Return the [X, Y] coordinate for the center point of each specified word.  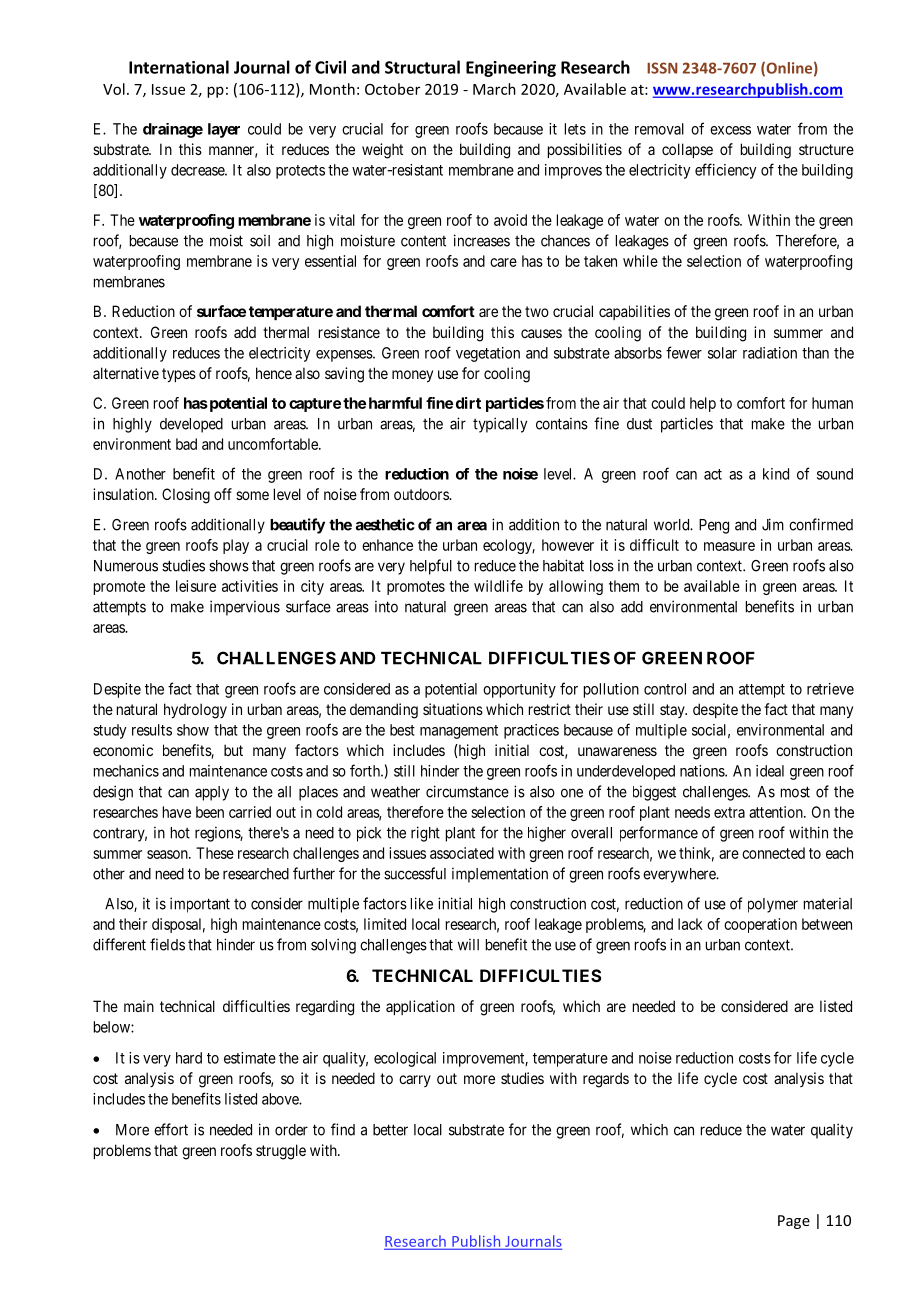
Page [794, 1222]
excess [730, 130]
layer [224, 130]
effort [171, 1129]
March [494, 89]
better [390, 1130]
